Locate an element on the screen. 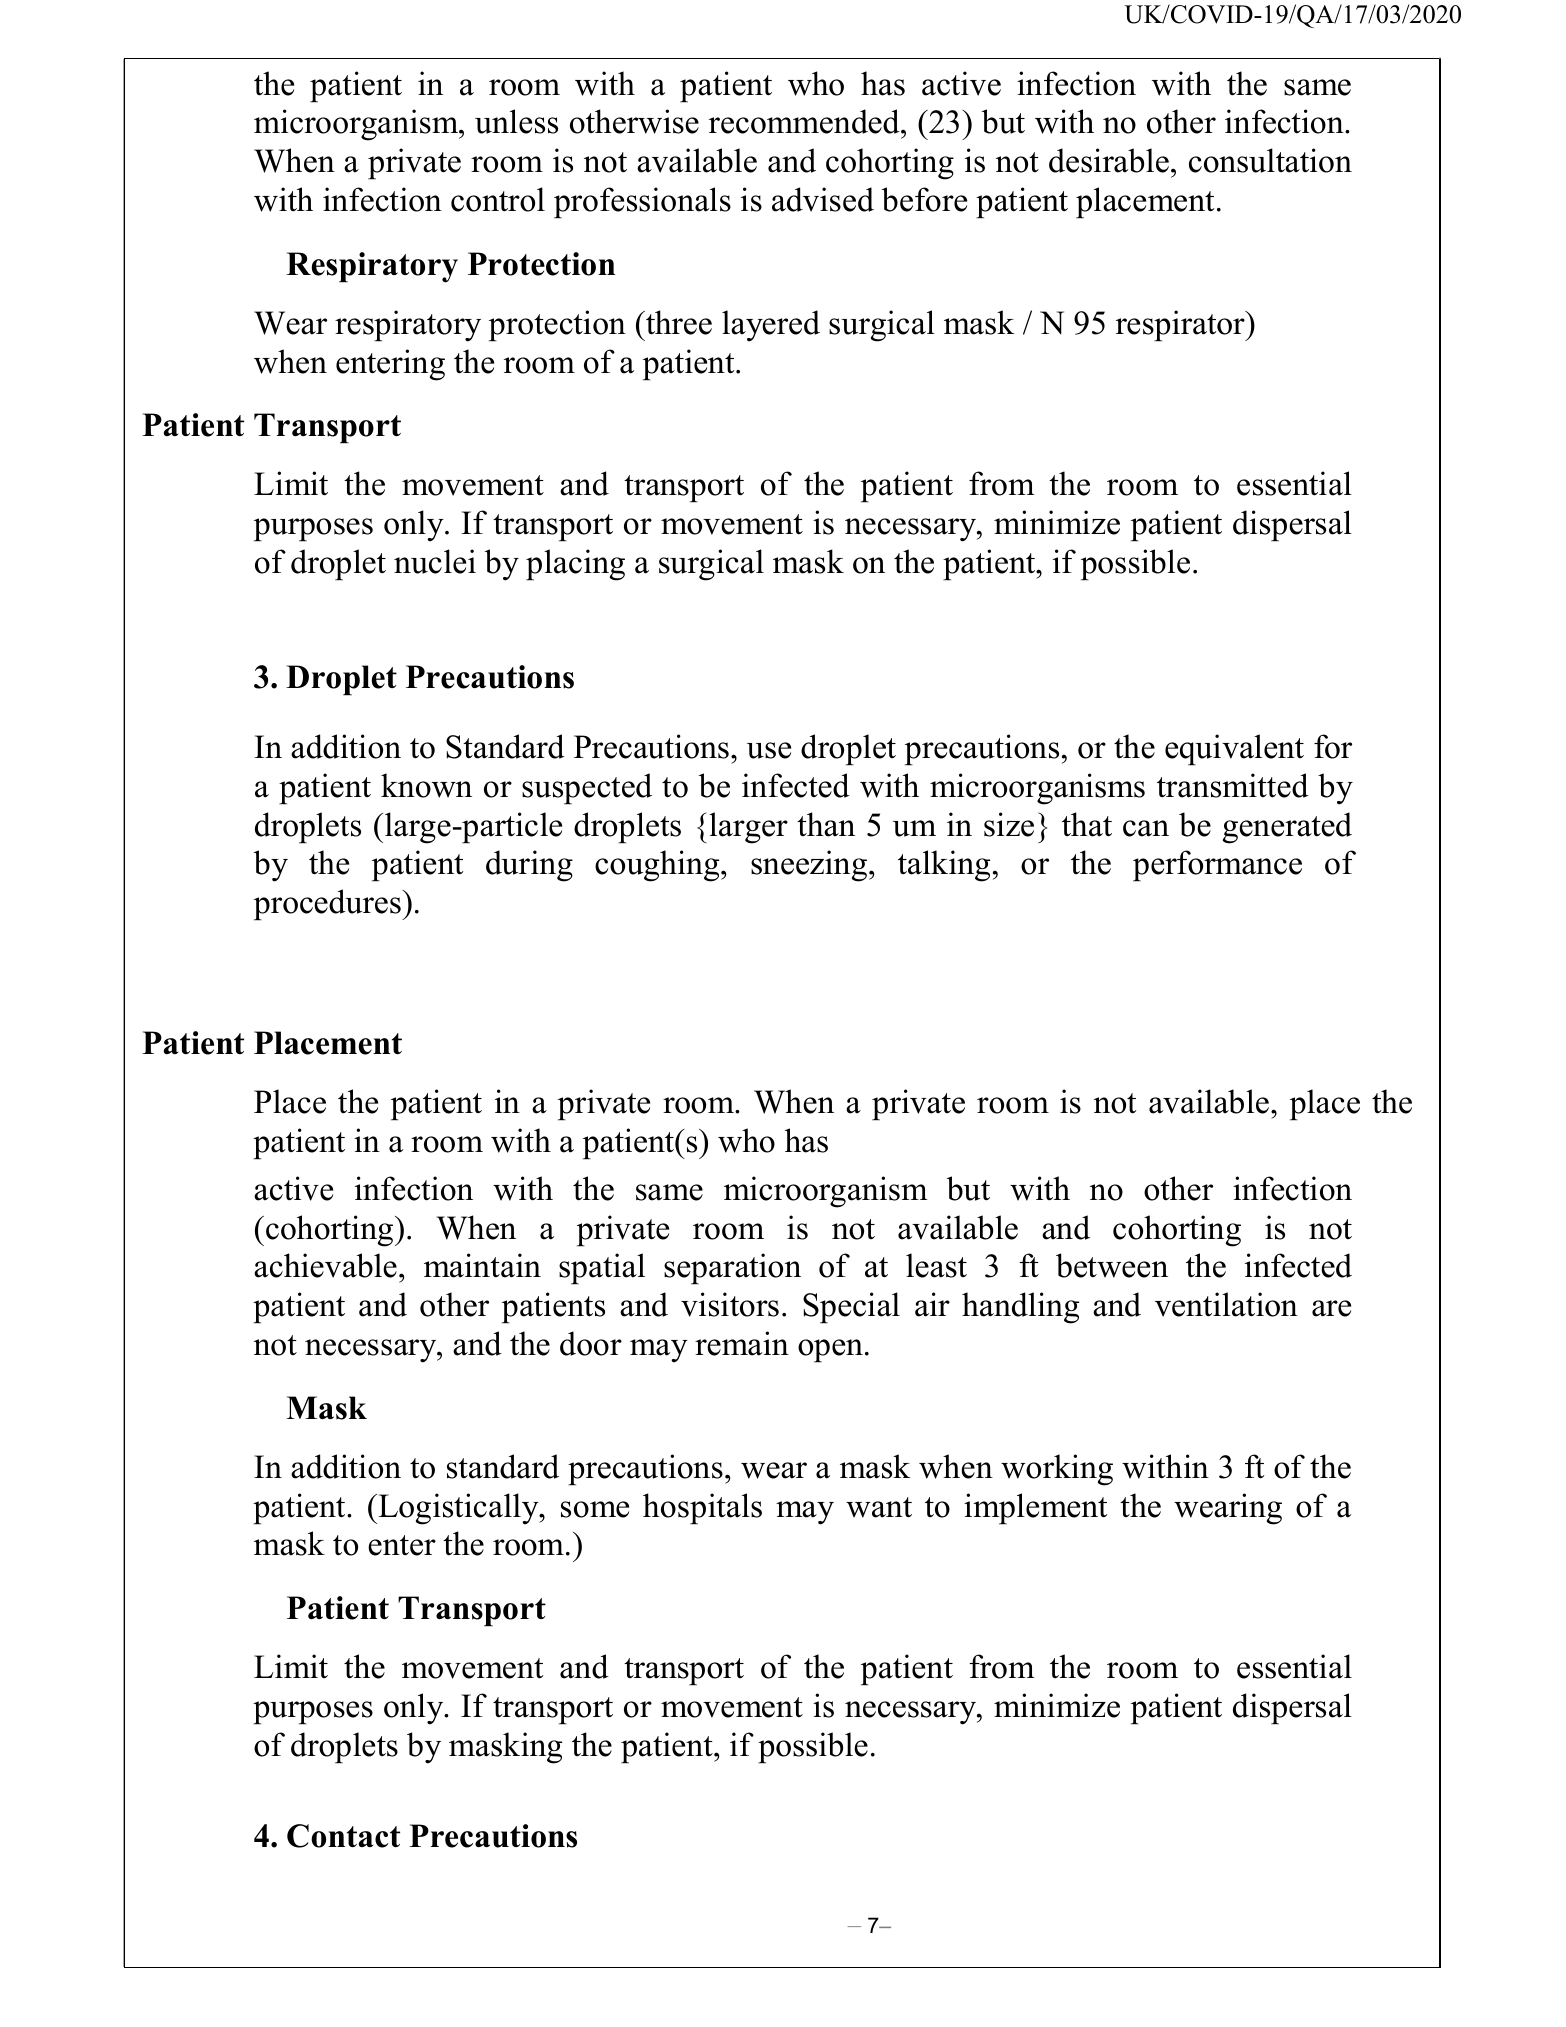  equivalent is located at coordinates (1234, 750).
